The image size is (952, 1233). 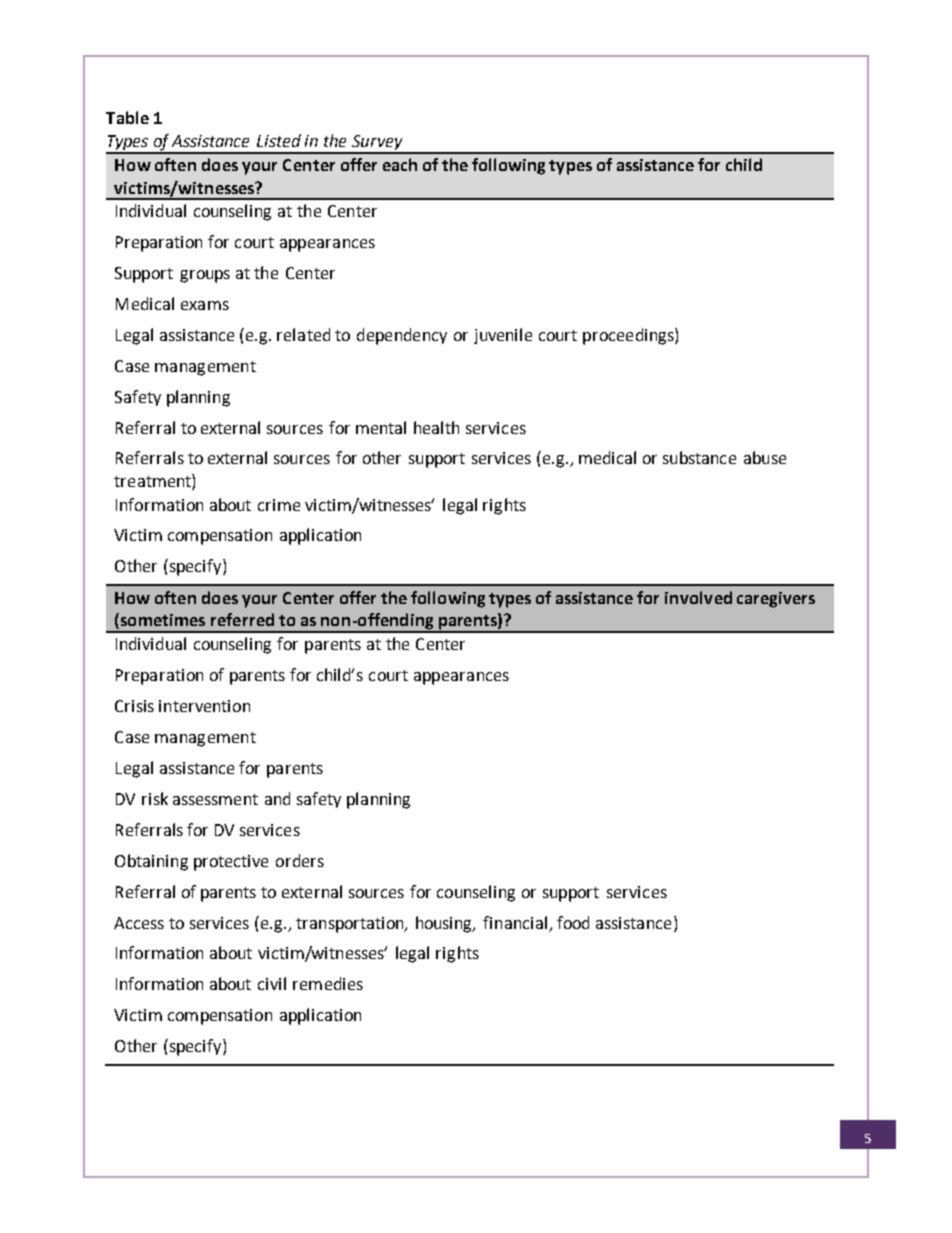 I want to click on food, so click(x=573, y=922).
